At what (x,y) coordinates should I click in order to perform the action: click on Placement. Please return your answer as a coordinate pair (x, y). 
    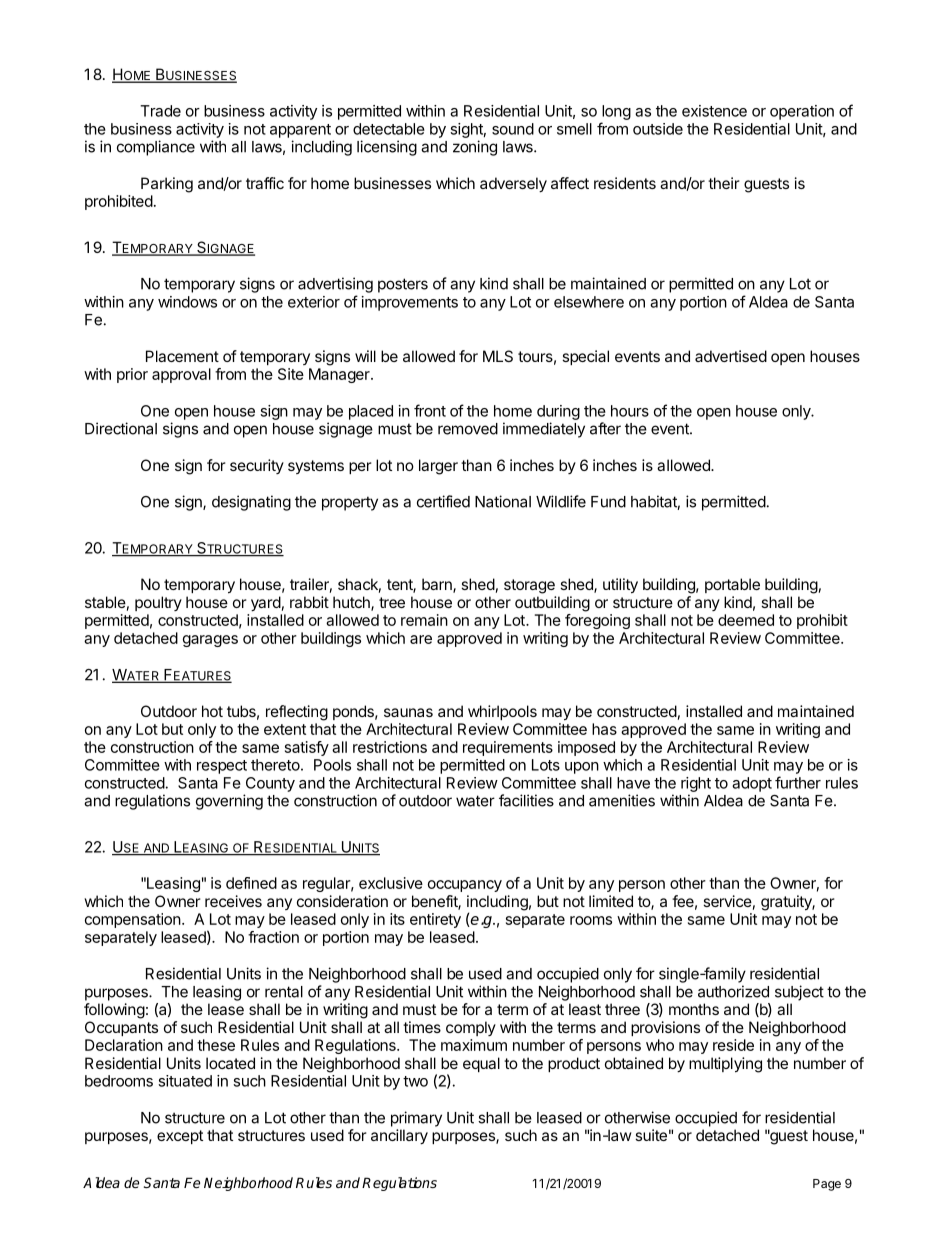
    Looking at the image, I should click on (182, 356).
